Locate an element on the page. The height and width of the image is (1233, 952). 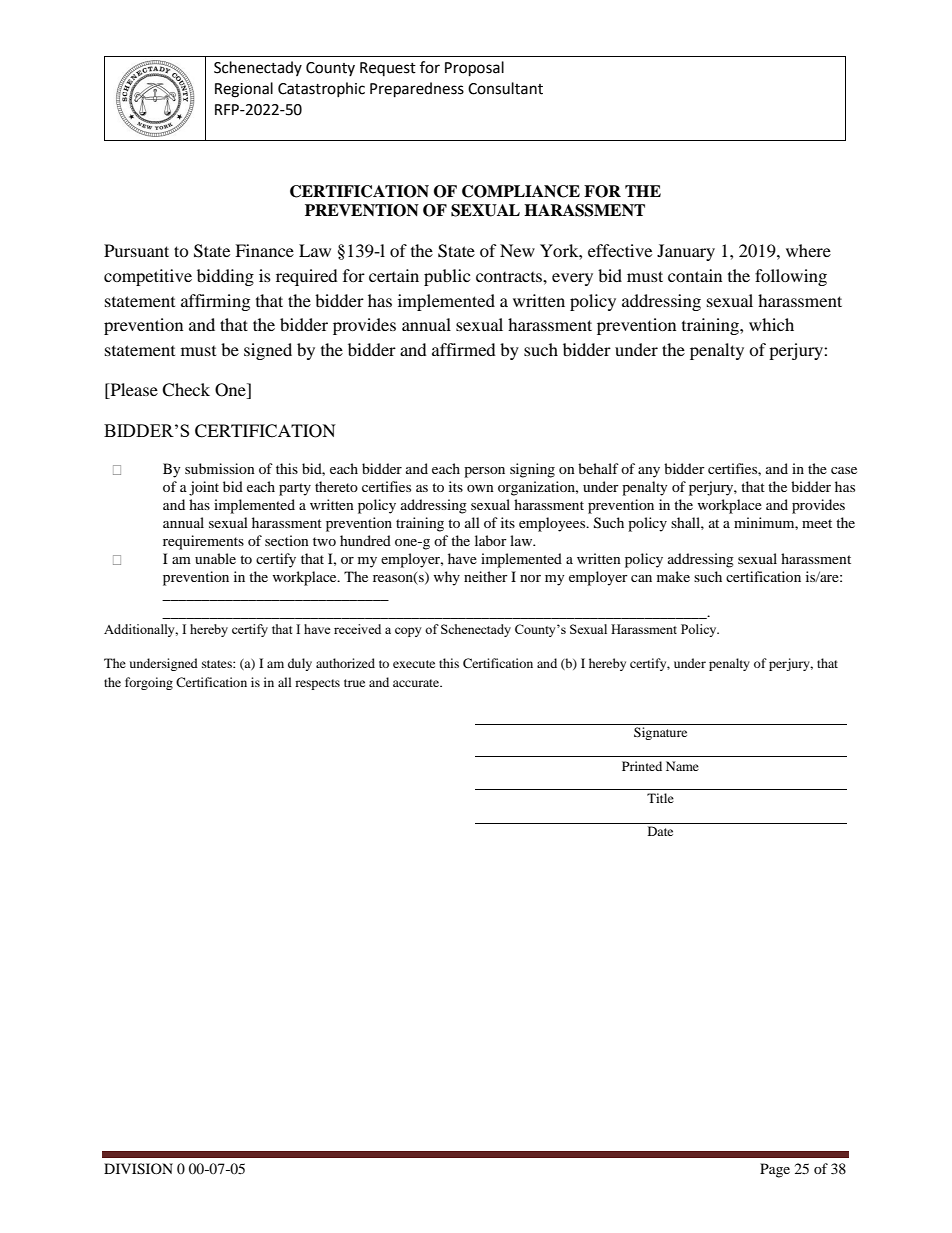
Regional is located at coordinates (244, 90).
